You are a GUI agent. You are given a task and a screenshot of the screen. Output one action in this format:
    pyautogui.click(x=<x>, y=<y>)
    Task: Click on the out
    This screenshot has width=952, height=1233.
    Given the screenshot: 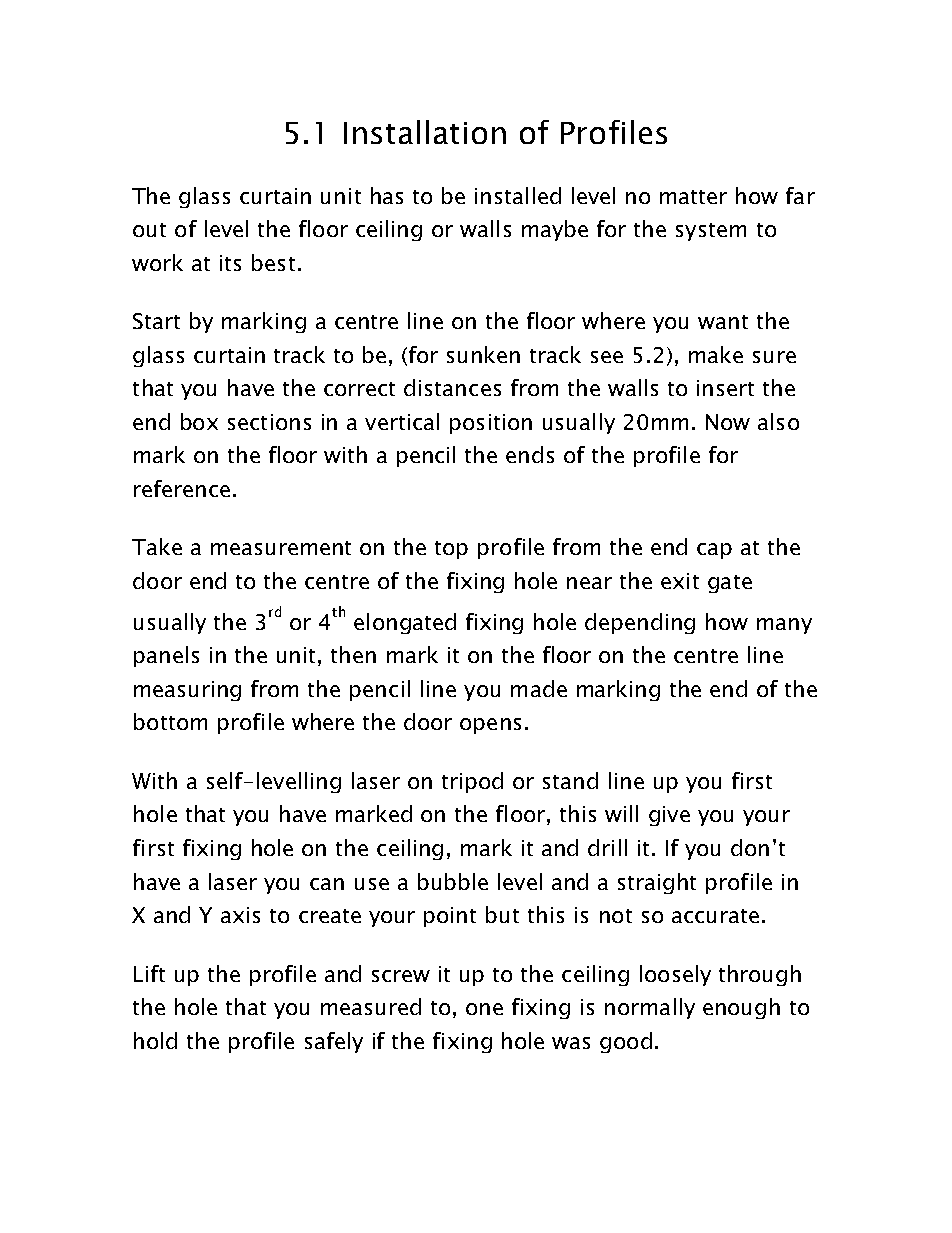 What is the action you would take?
    pyautogui.click(x=149, y=230)
